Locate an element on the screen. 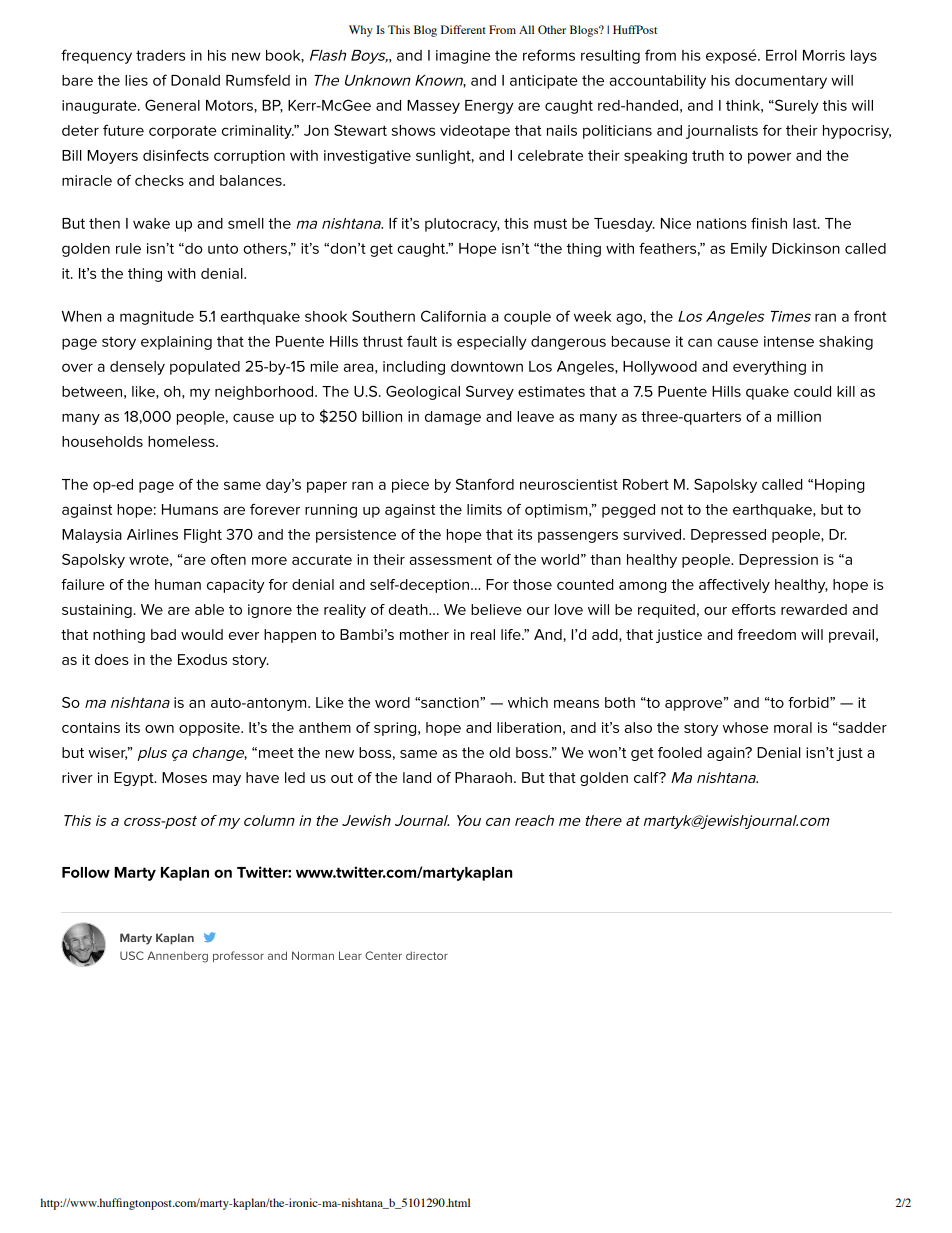  freedom is located at coordinates (767, 634).
